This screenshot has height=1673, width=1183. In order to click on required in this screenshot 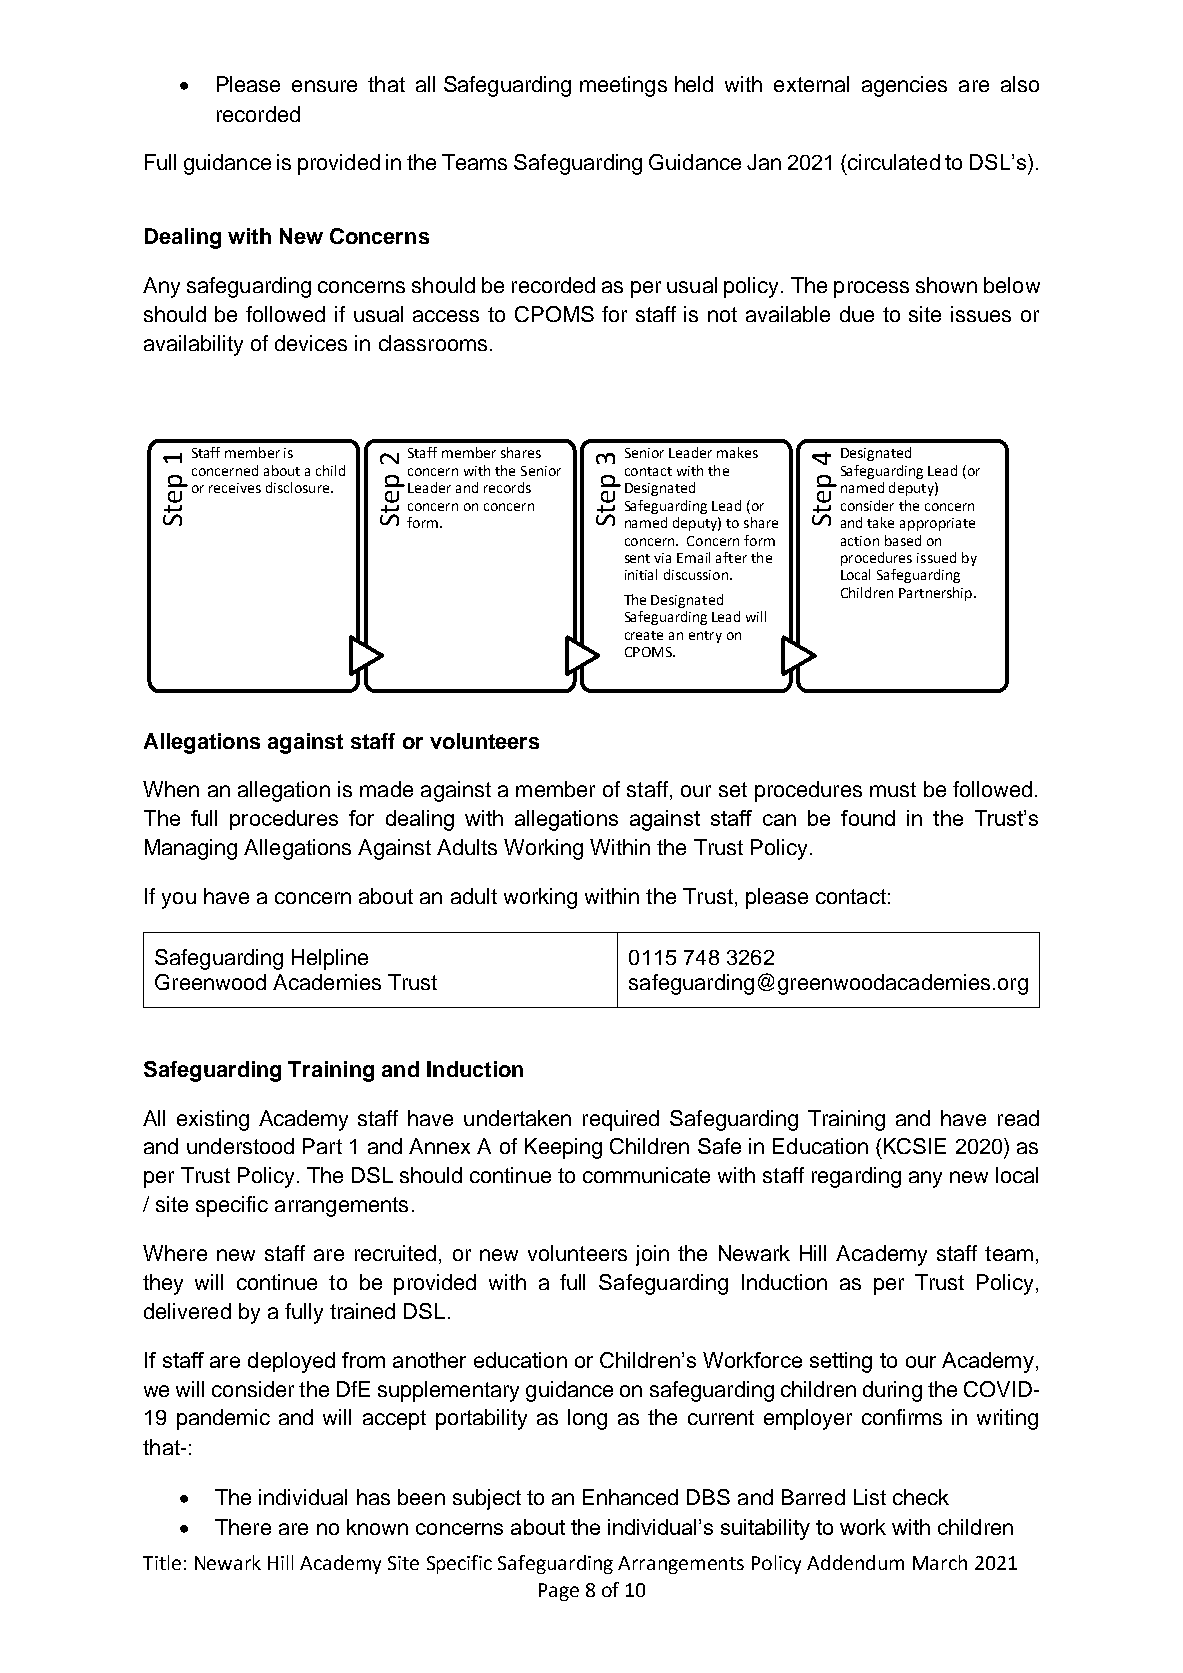, I will do `click(621, 1120)`.
